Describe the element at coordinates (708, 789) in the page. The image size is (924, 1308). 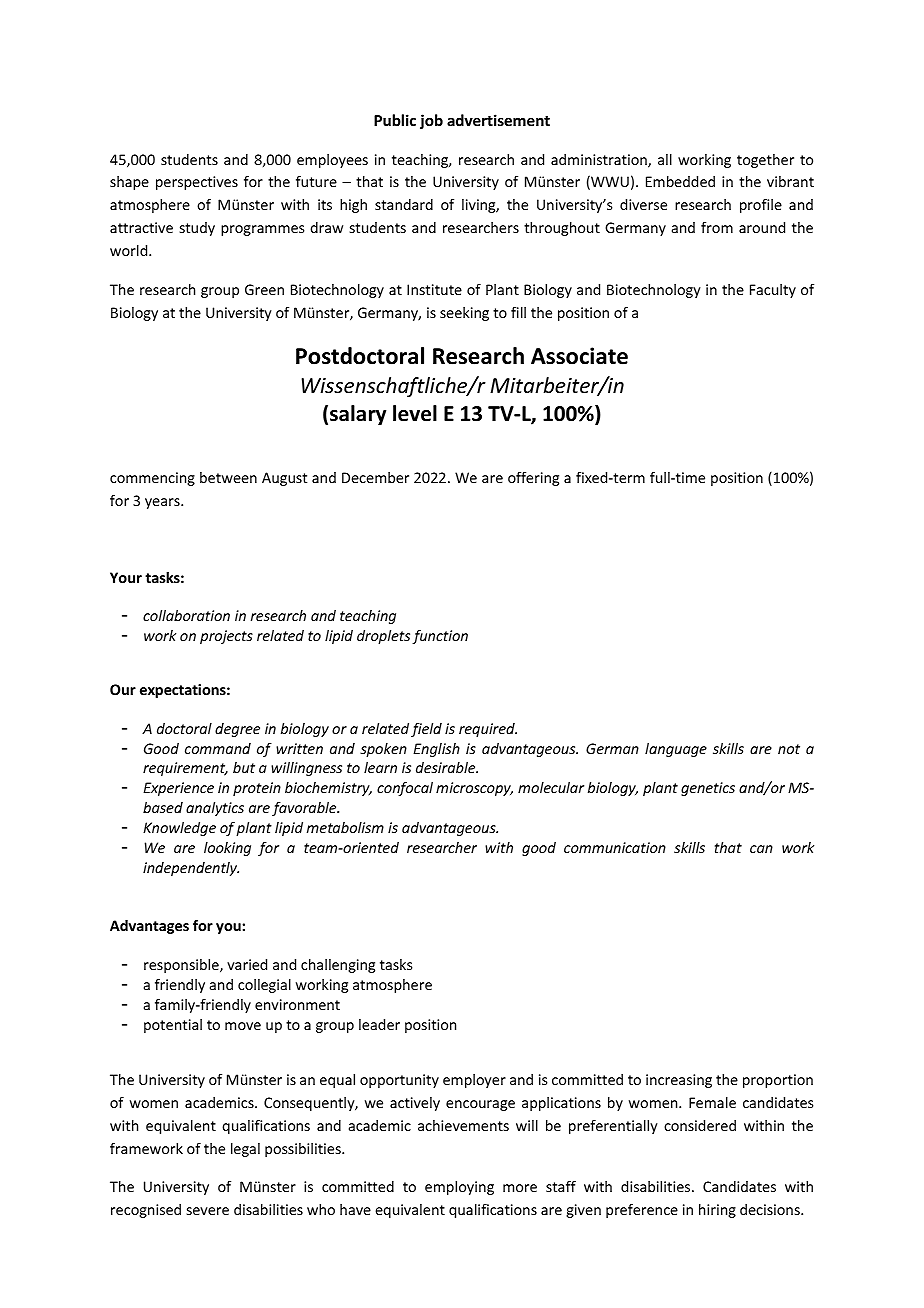
I see `genetics` at that location.
